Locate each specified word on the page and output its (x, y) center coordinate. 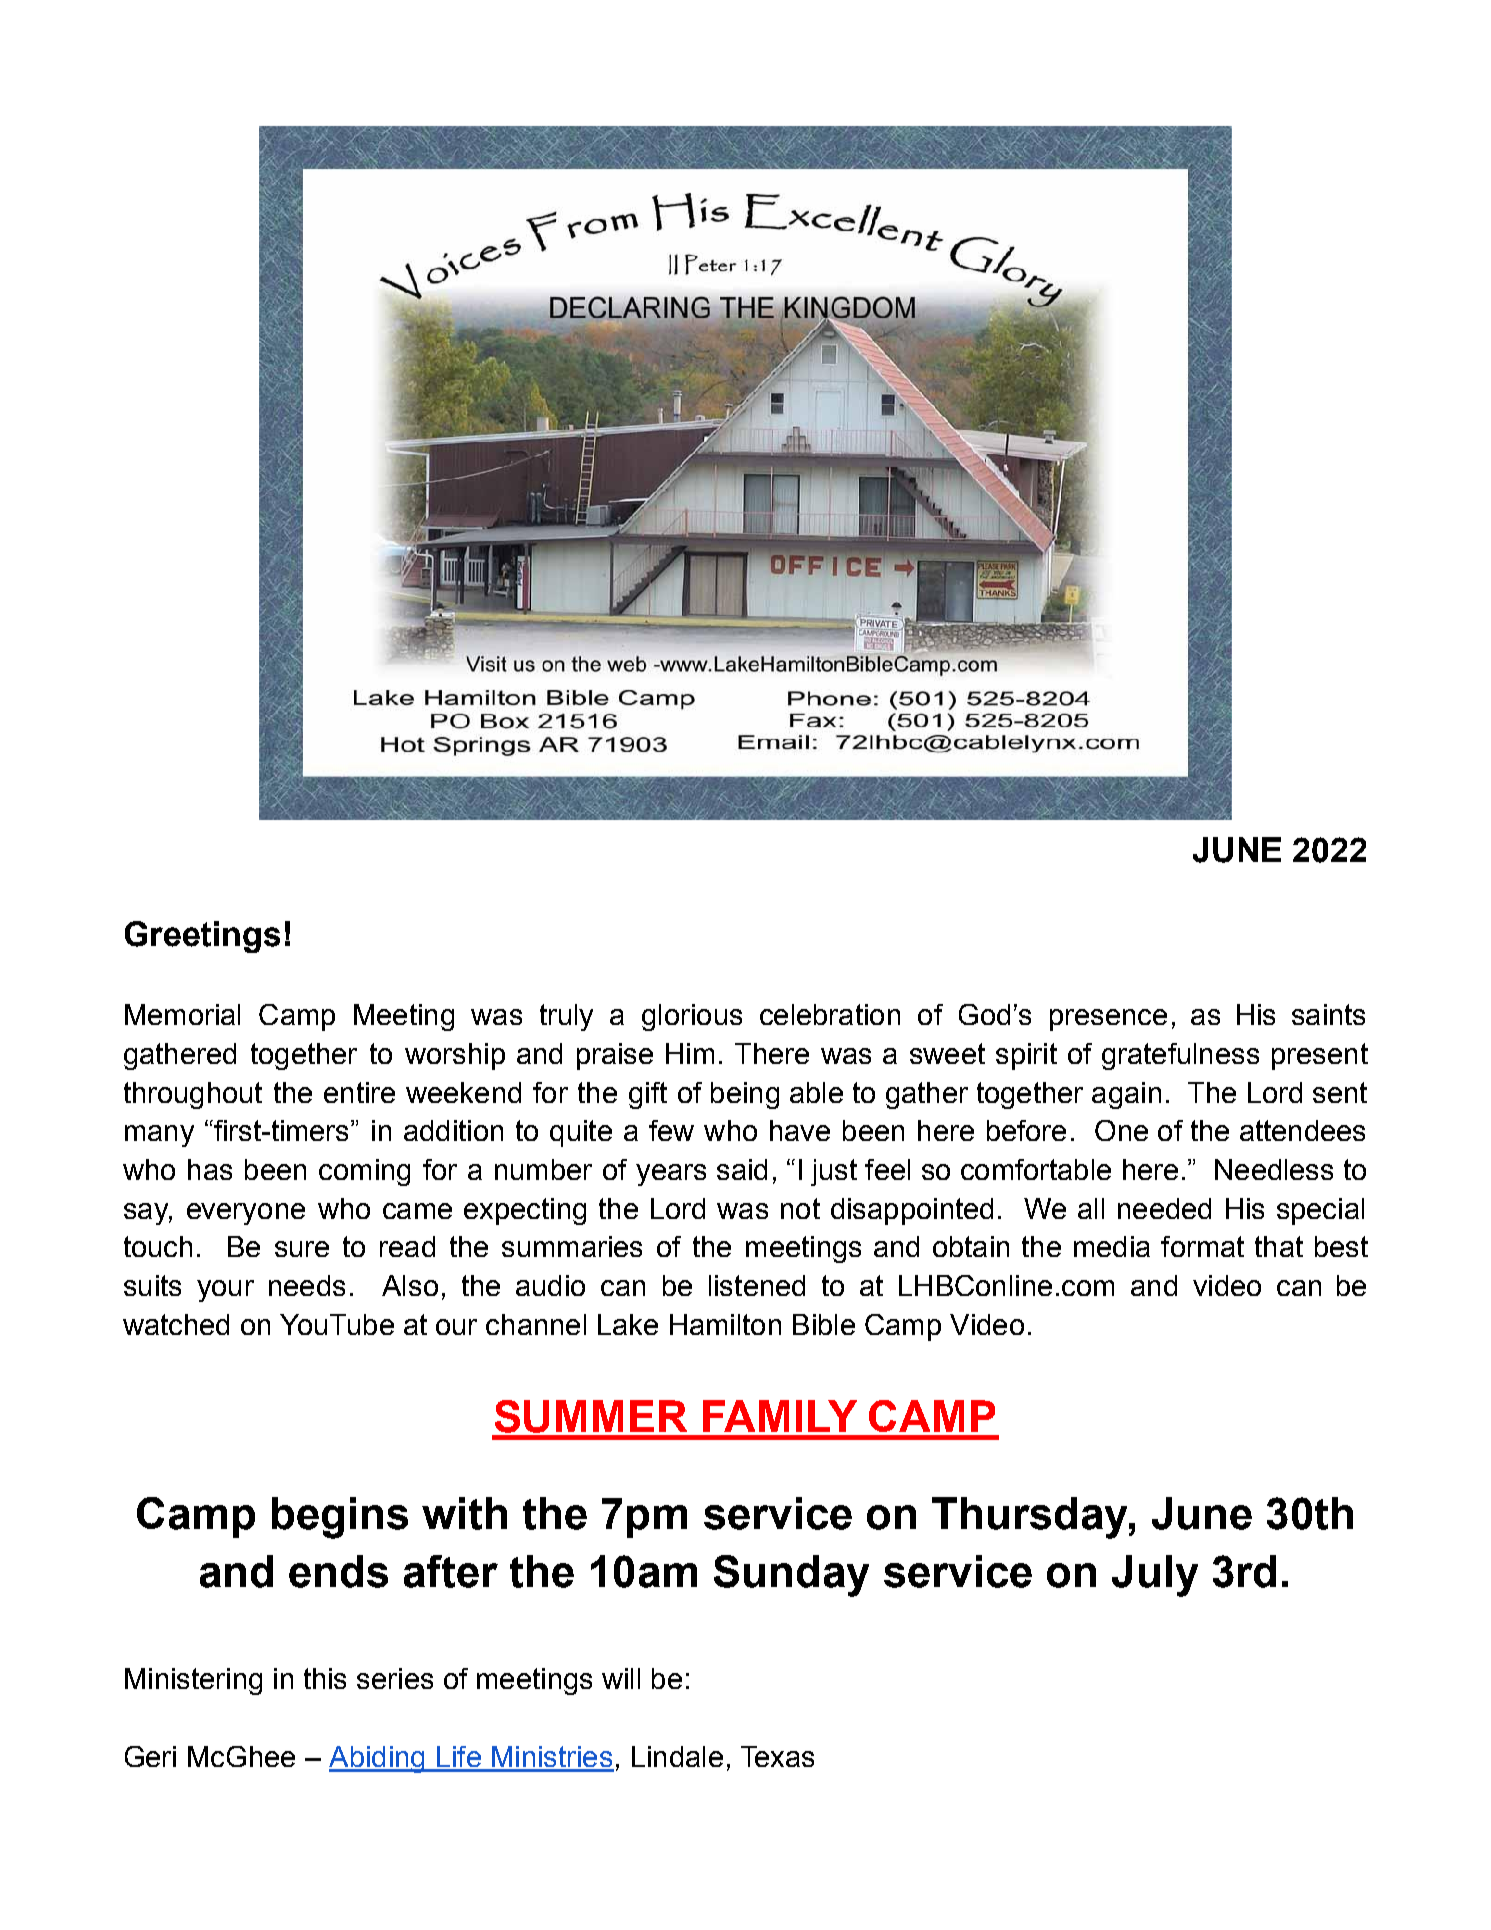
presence (1108, 1020)
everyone (246, 1214)
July (1155, 1576)
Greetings (202, 937)
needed (1164, 1208)
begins (340, 1518)
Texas (777, 1756)
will (621, 1678)
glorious (692, 1017)
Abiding (378, 1759)
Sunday (791, 1576)
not (800, 1208)
